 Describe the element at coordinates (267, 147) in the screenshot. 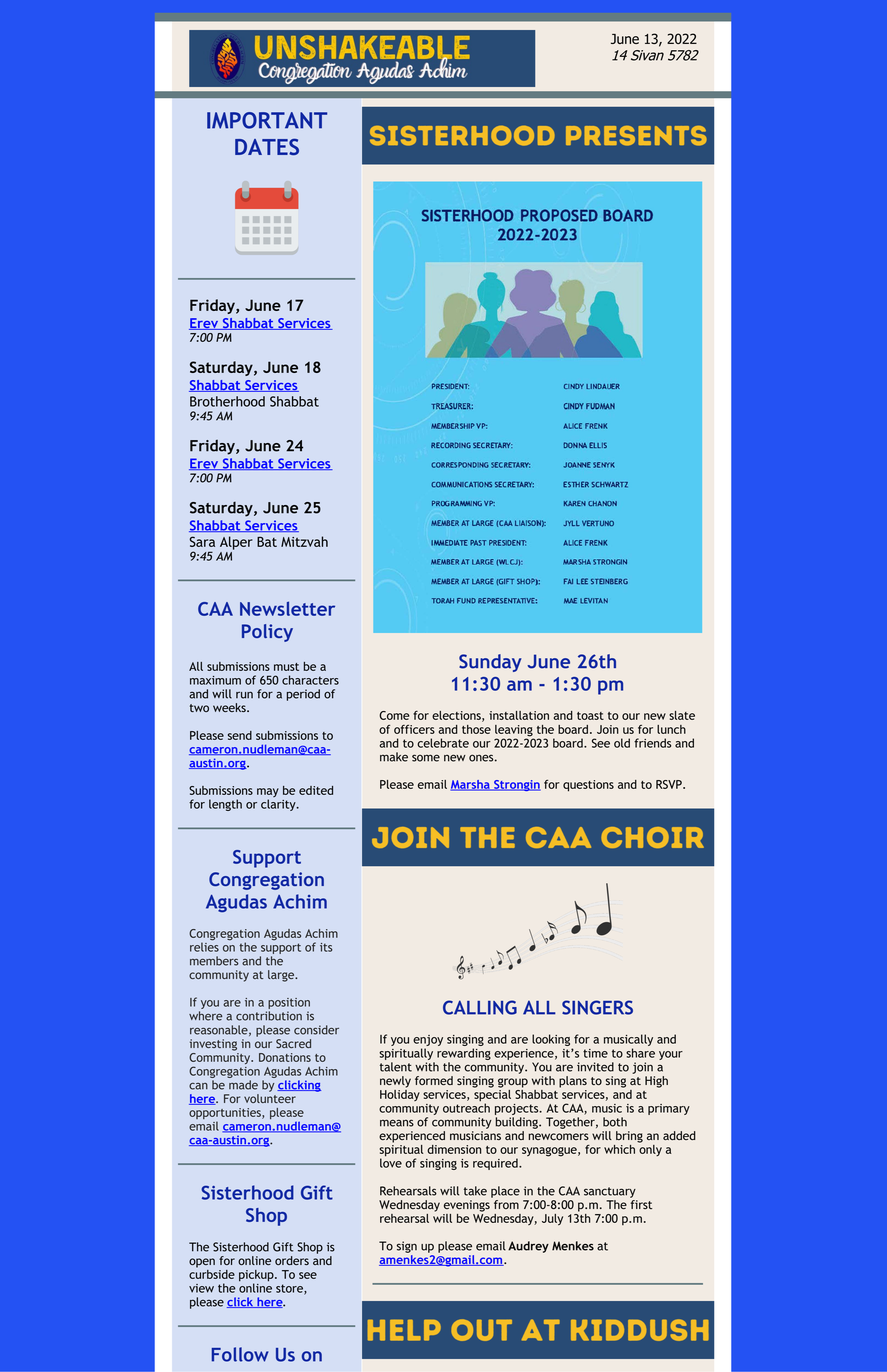

I see `DATES` at that location.
